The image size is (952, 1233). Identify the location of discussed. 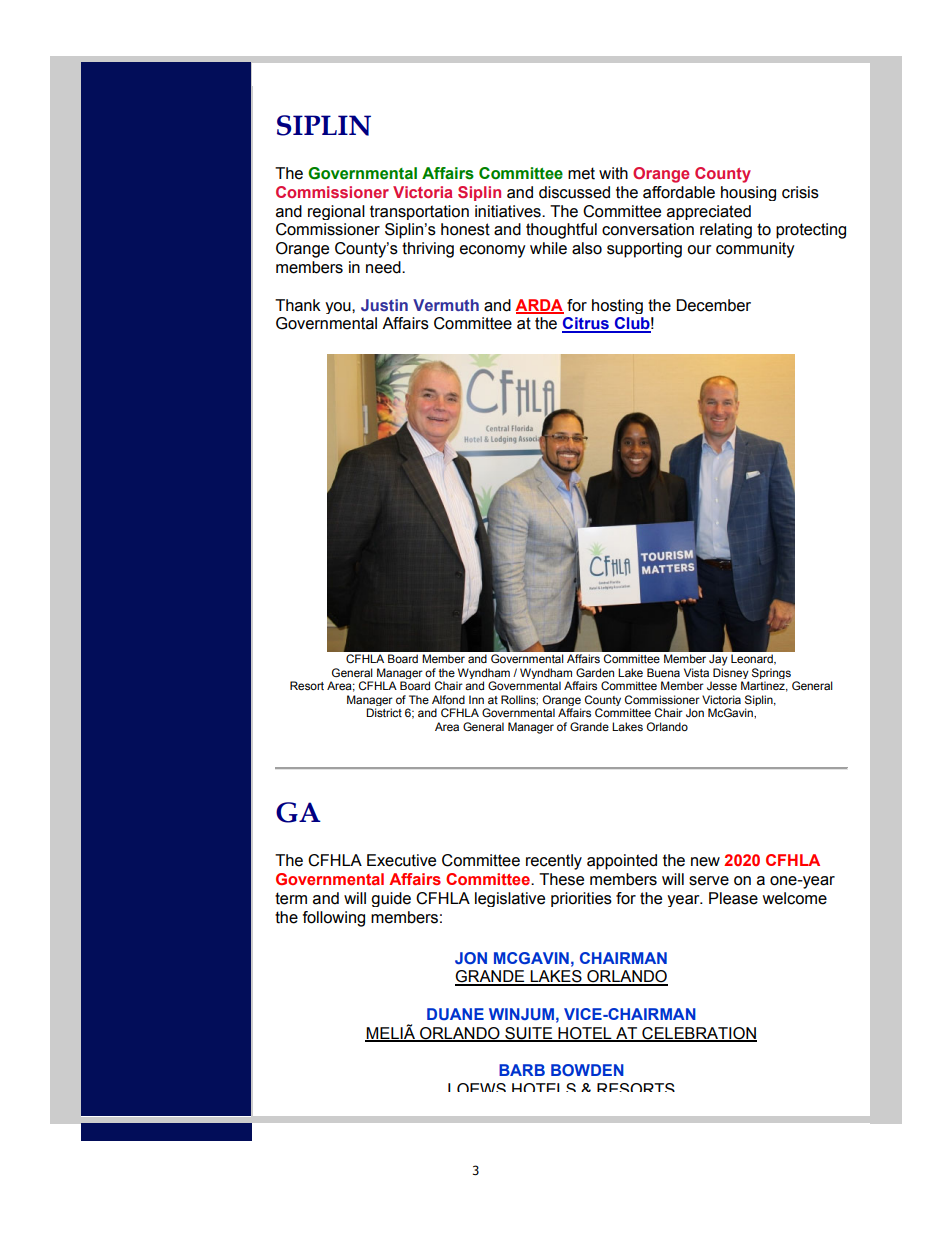
(574, 192).
